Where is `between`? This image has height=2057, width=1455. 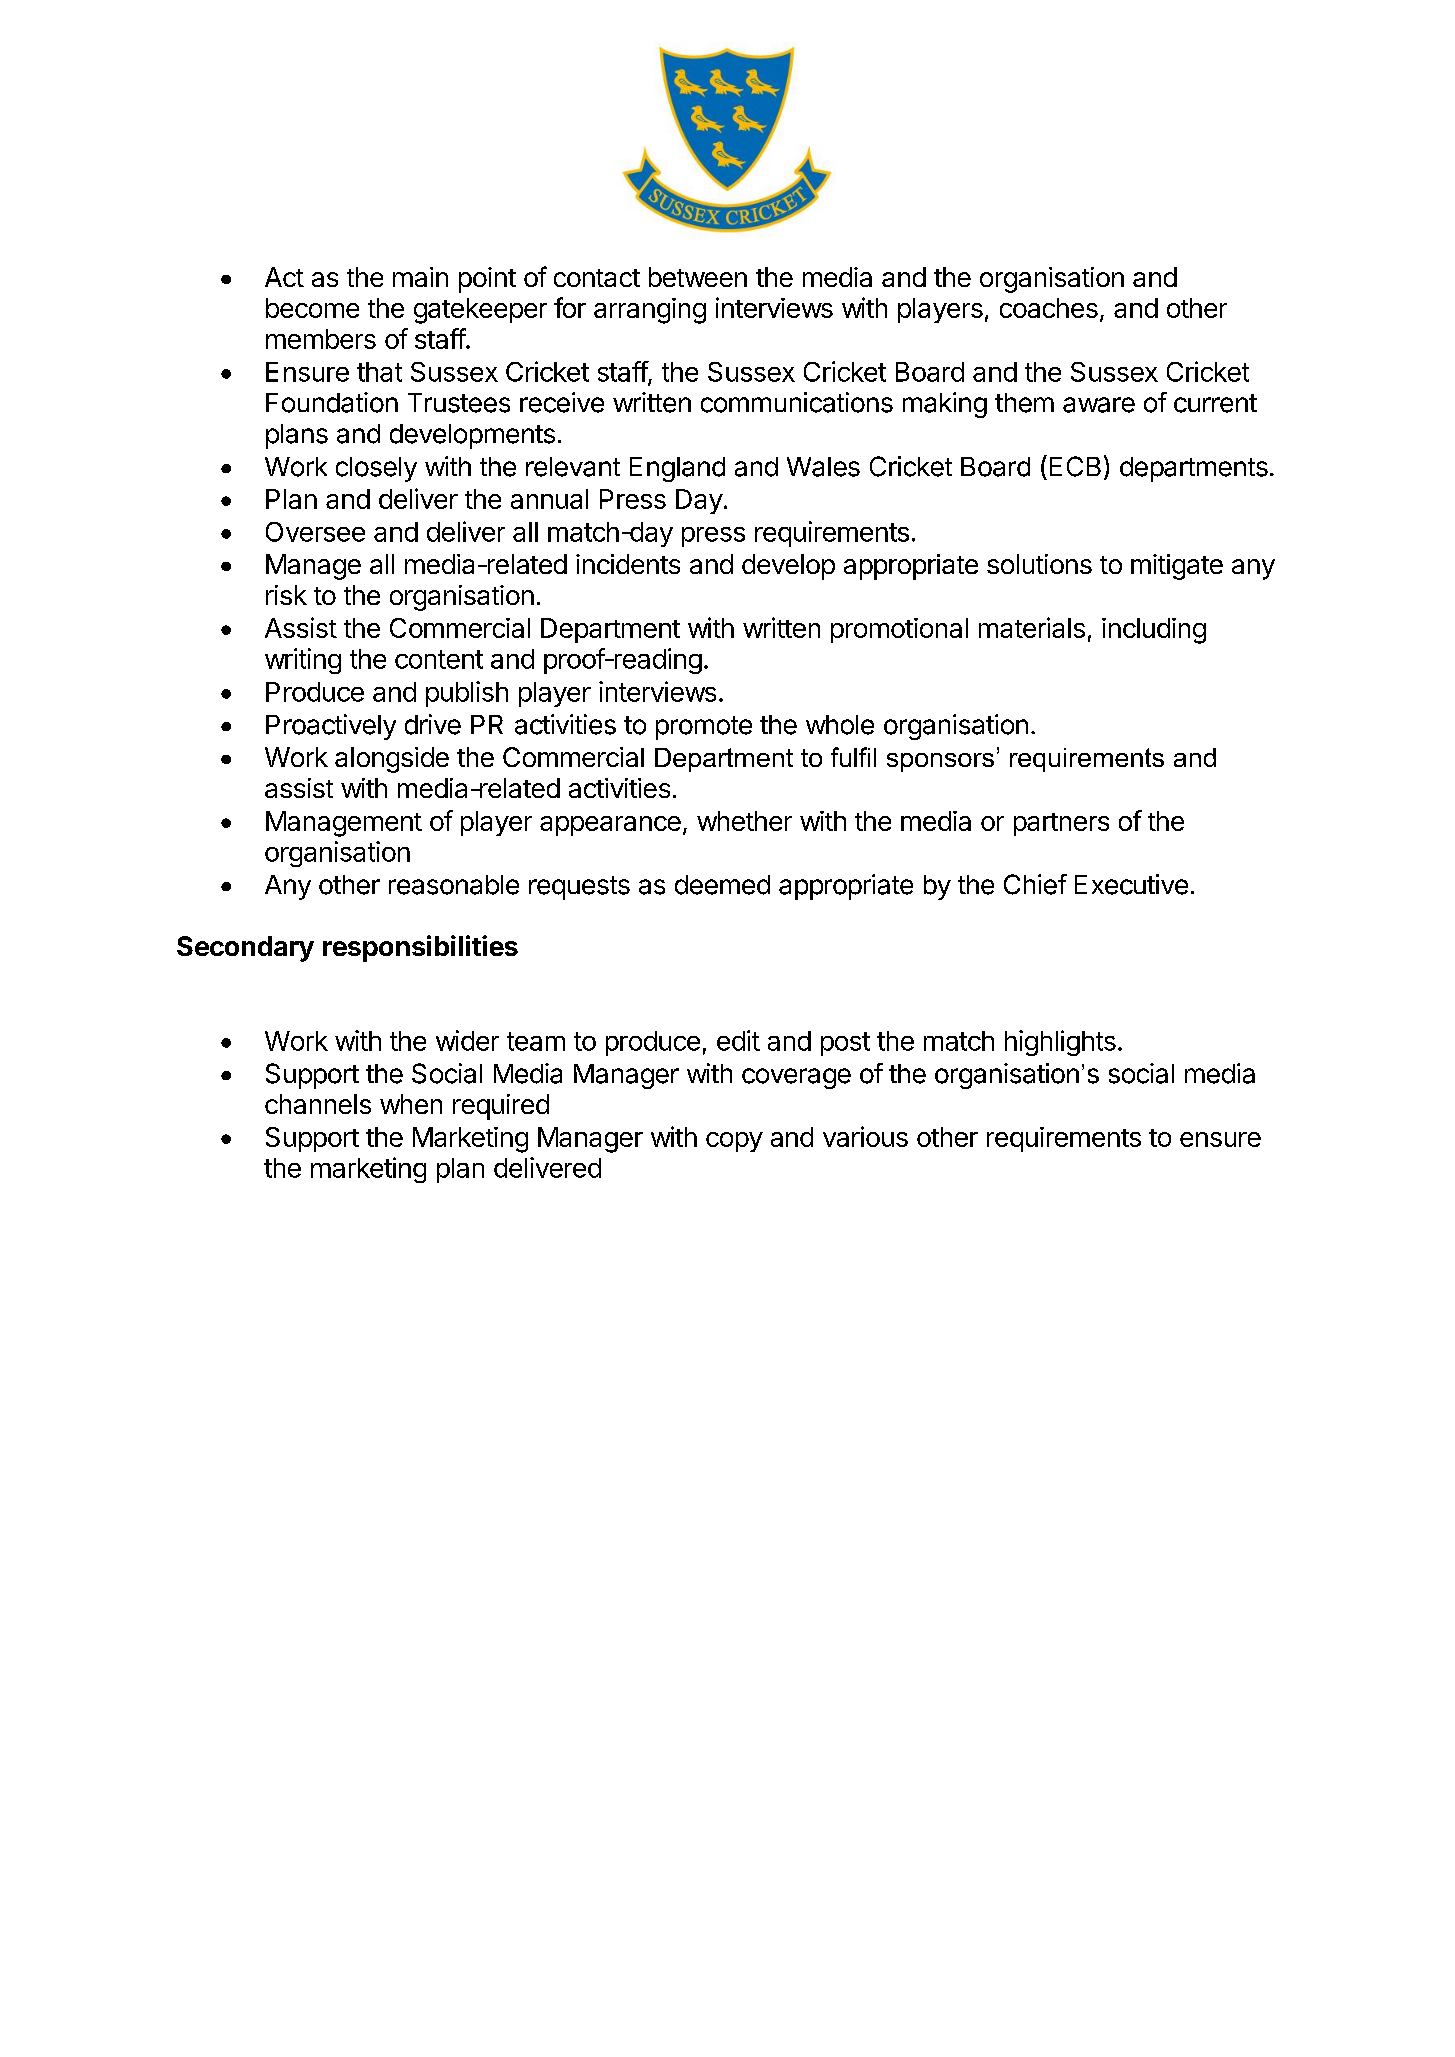
between is located at coordinates (698, 277).
